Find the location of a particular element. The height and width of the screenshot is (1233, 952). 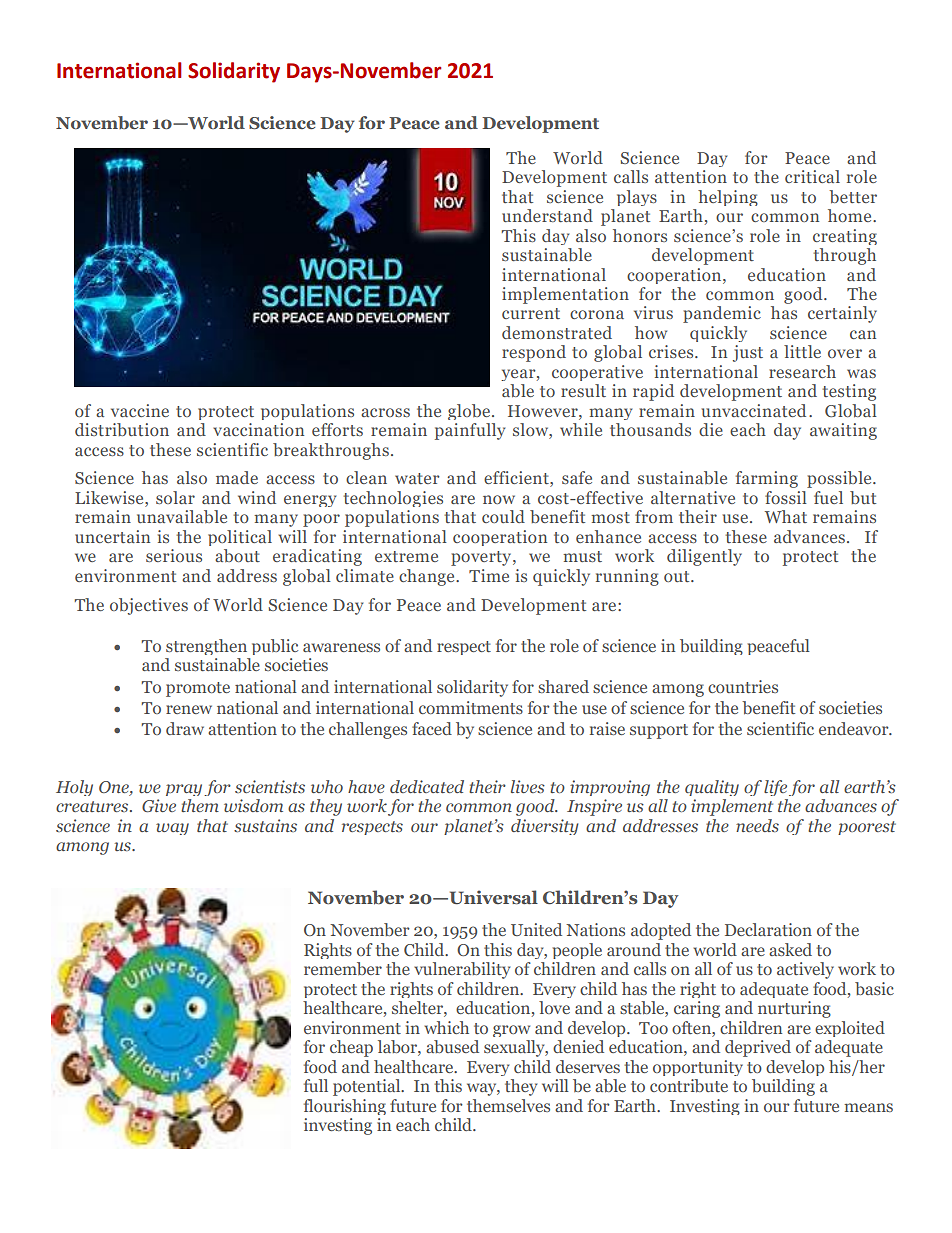

countries is located at coordinates (743, 686).
